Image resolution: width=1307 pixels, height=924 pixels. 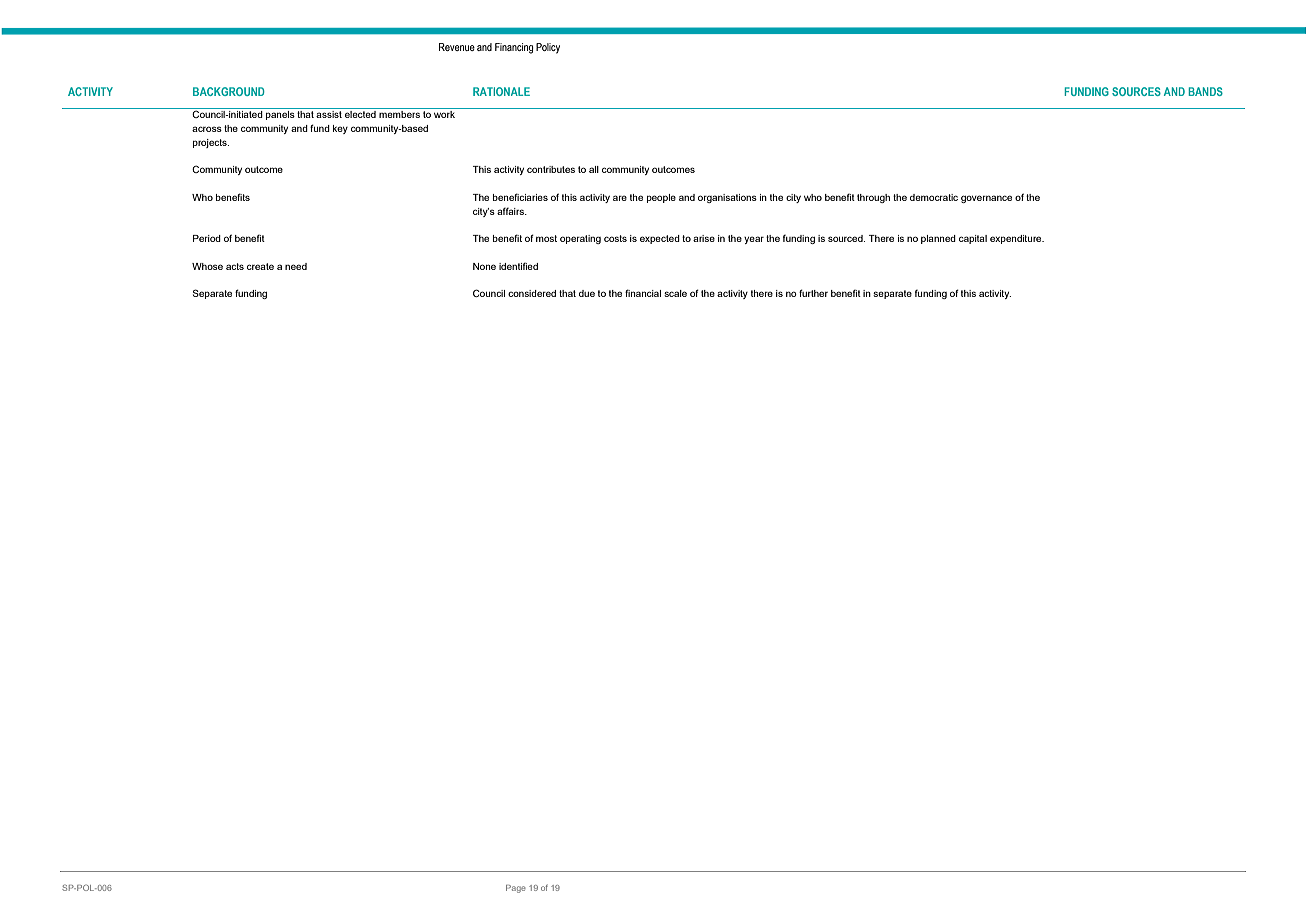 I want to click on create, so click(x=260, y=266).
